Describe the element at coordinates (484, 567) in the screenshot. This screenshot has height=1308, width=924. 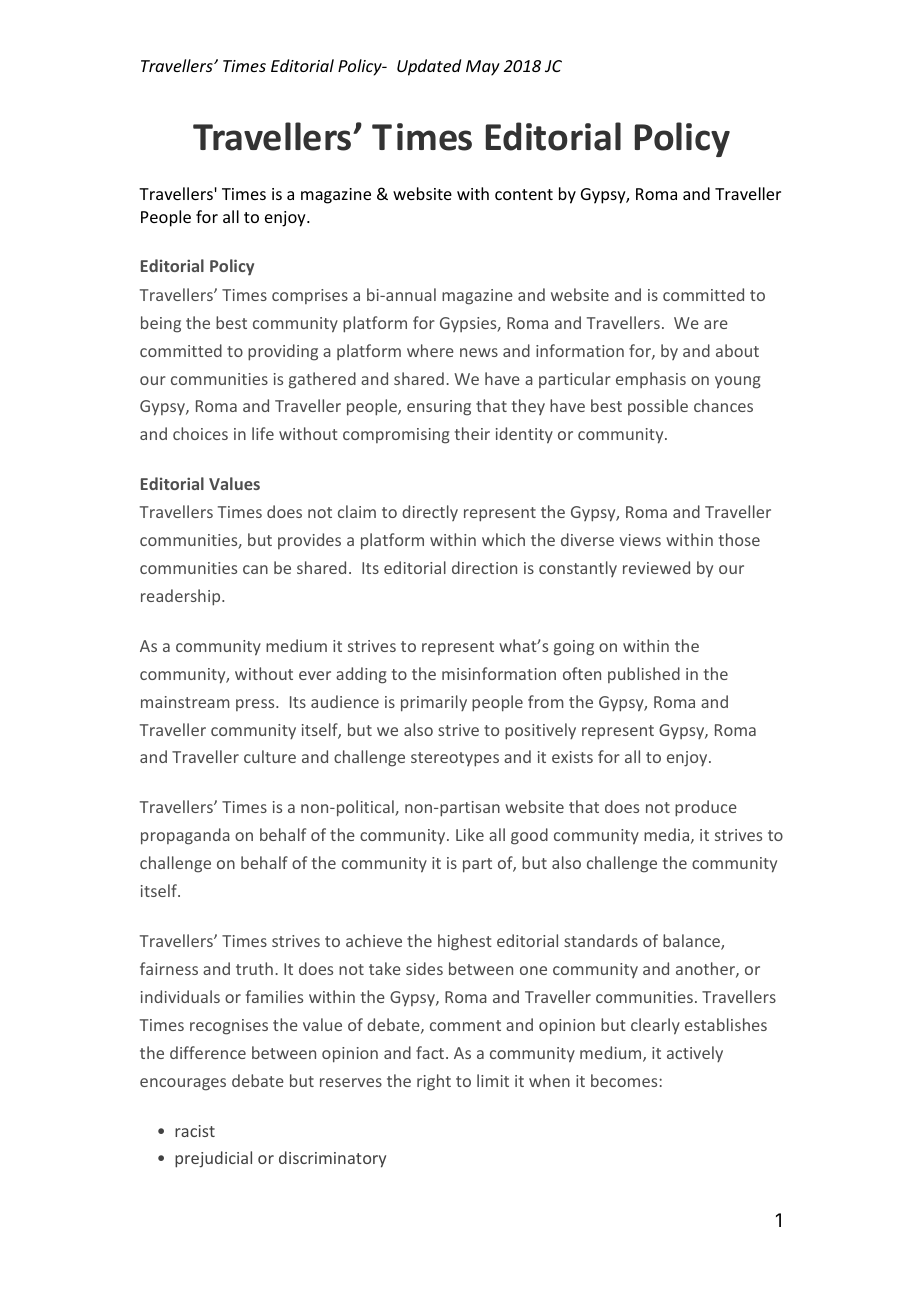
I see `direction` at that location.
